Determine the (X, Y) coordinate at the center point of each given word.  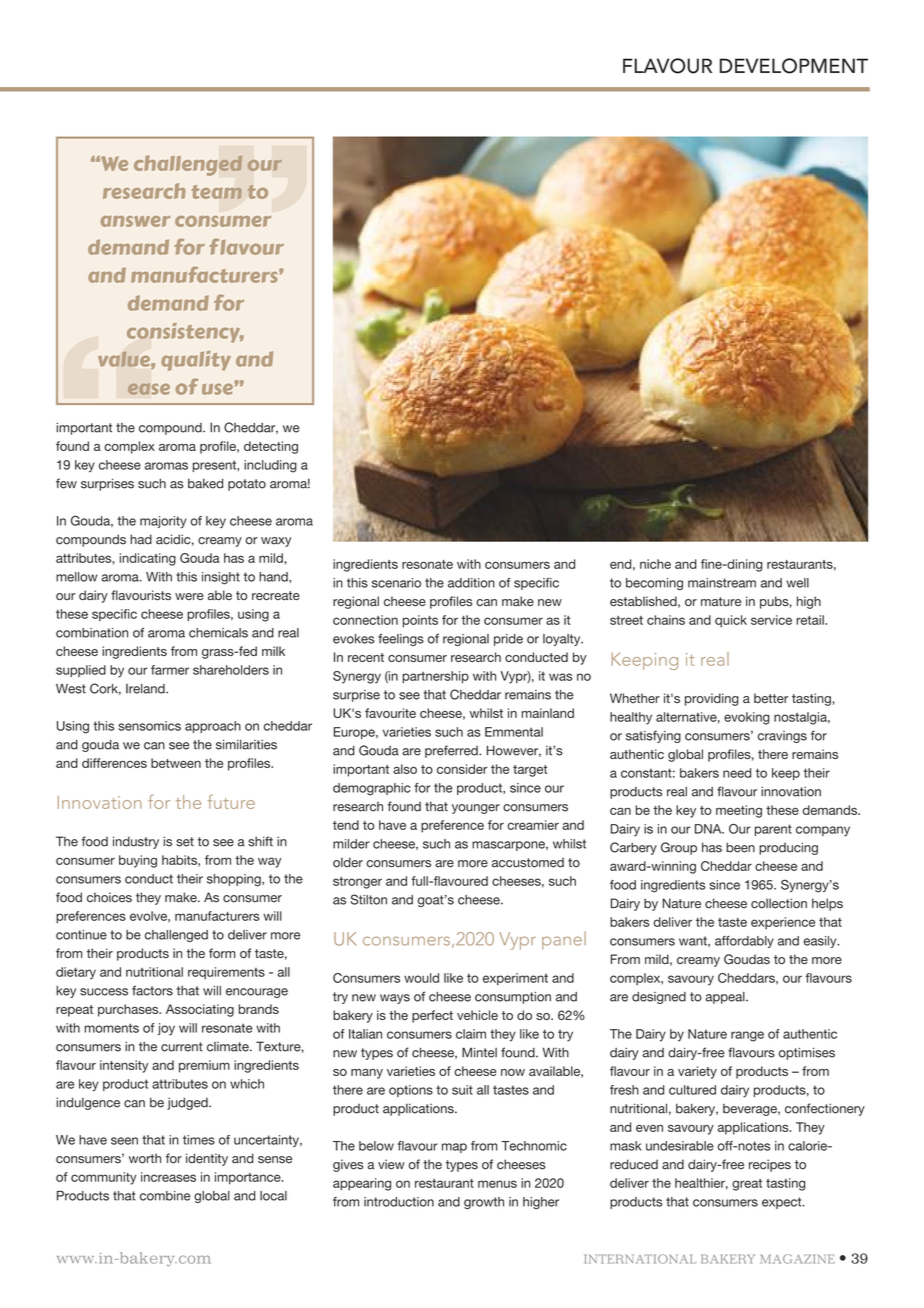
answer (135, 221)
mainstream (722, 583)
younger (476, 809)
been (740, 847)
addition (471, 583)
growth (484, 1203)
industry (136, 842)
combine (165, 1196)
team (216, 192)
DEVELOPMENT (794, 66)
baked (205, 483)
